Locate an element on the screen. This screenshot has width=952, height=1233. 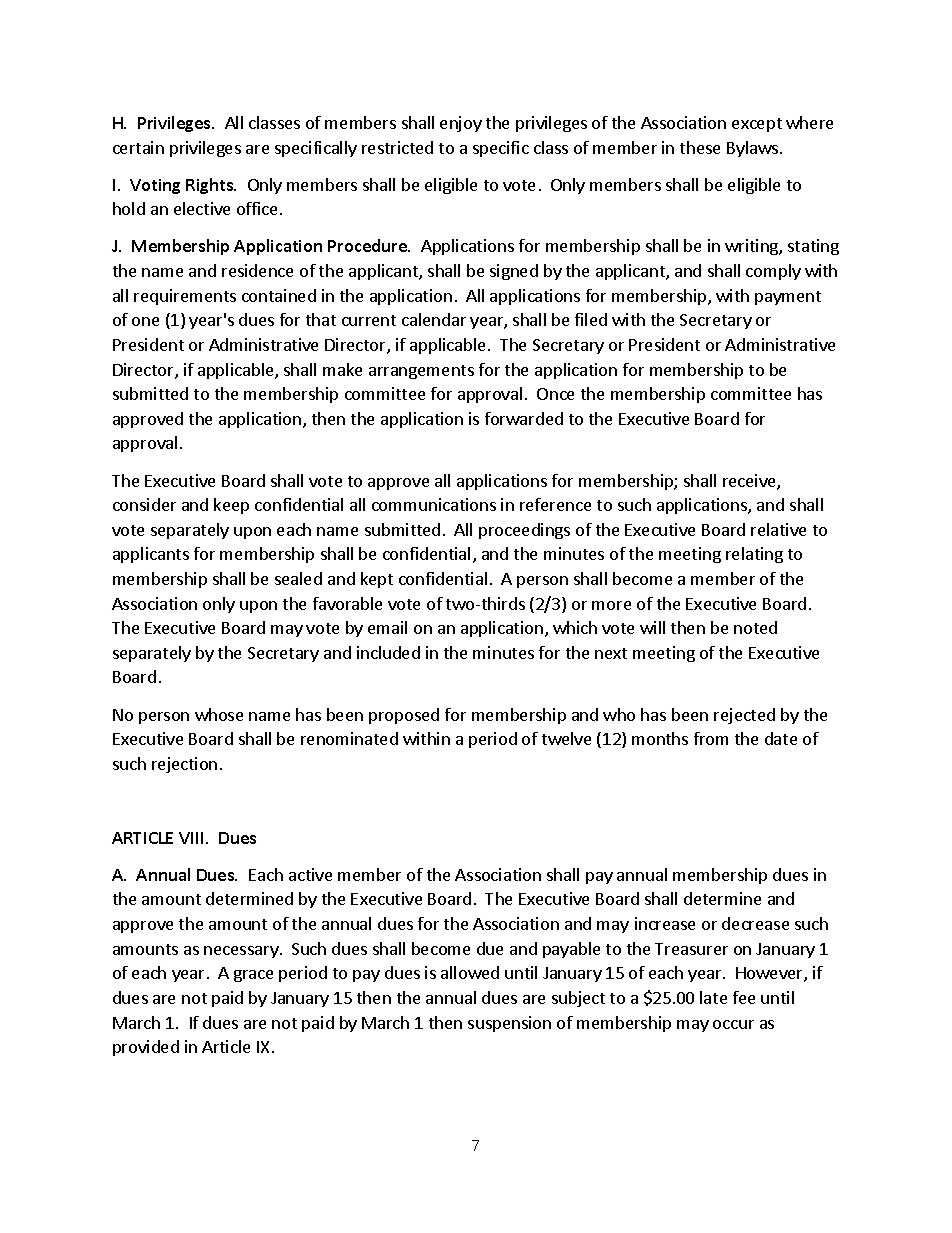
keep is located at coordinates (231, 506).
